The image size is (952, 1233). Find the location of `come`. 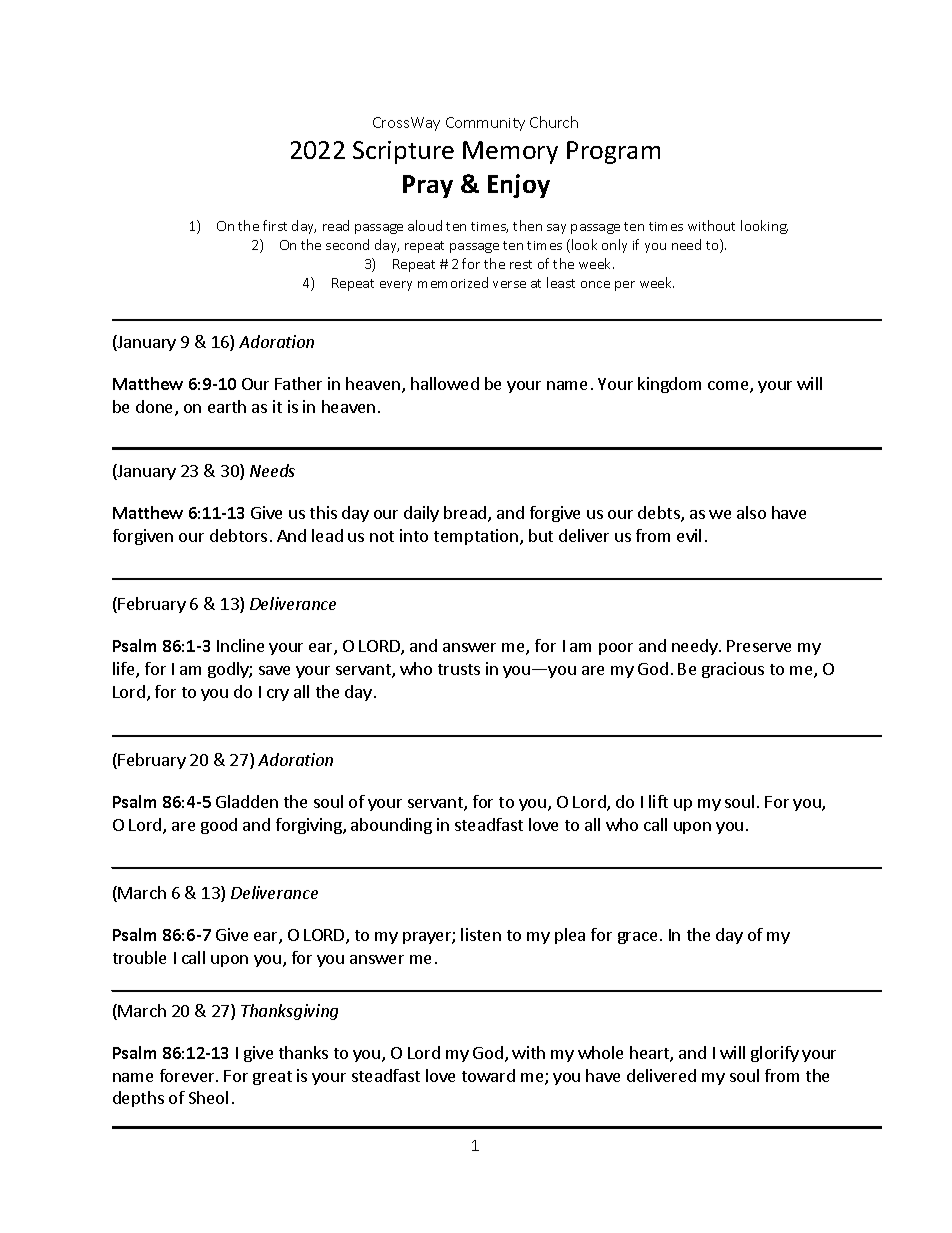

come is located at coordinates (729, 387).
